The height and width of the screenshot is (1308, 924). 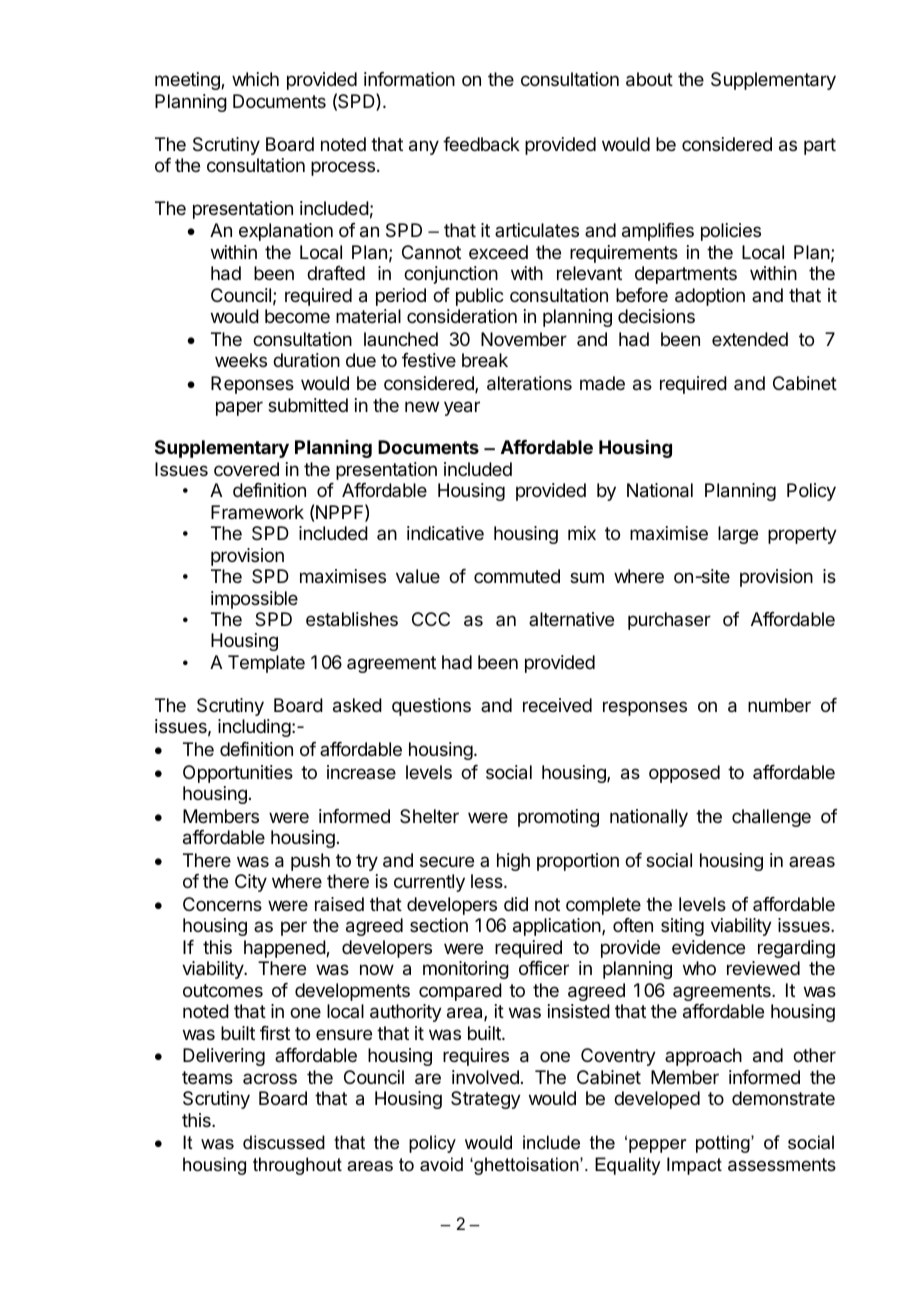 I want to click on Reponses, so click(x=252, y=385).
